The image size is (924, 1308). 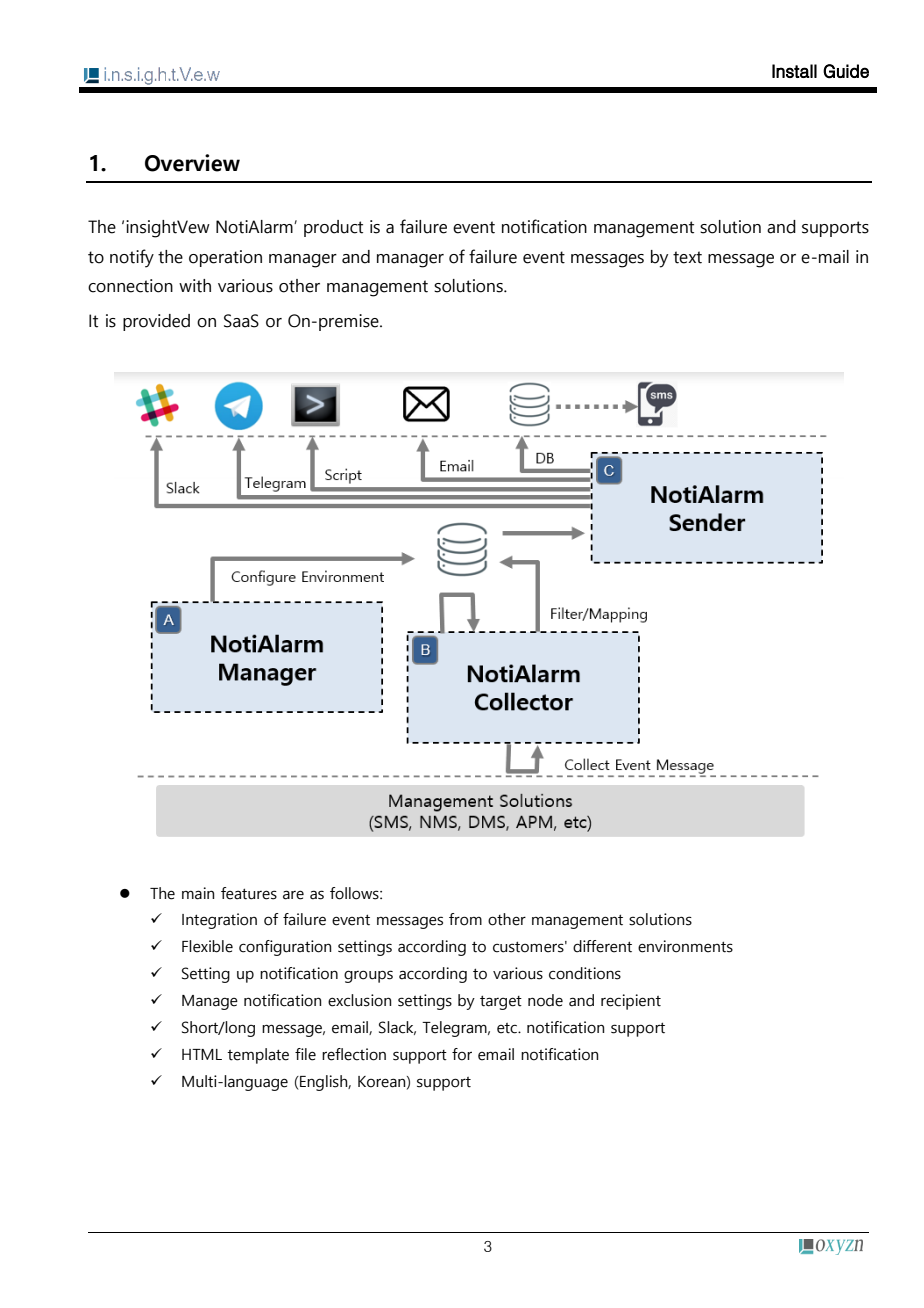 What do you see at coordinates (508, 1028) in the screenshot?
I see `etc` at bounding box center [508, 1028].
